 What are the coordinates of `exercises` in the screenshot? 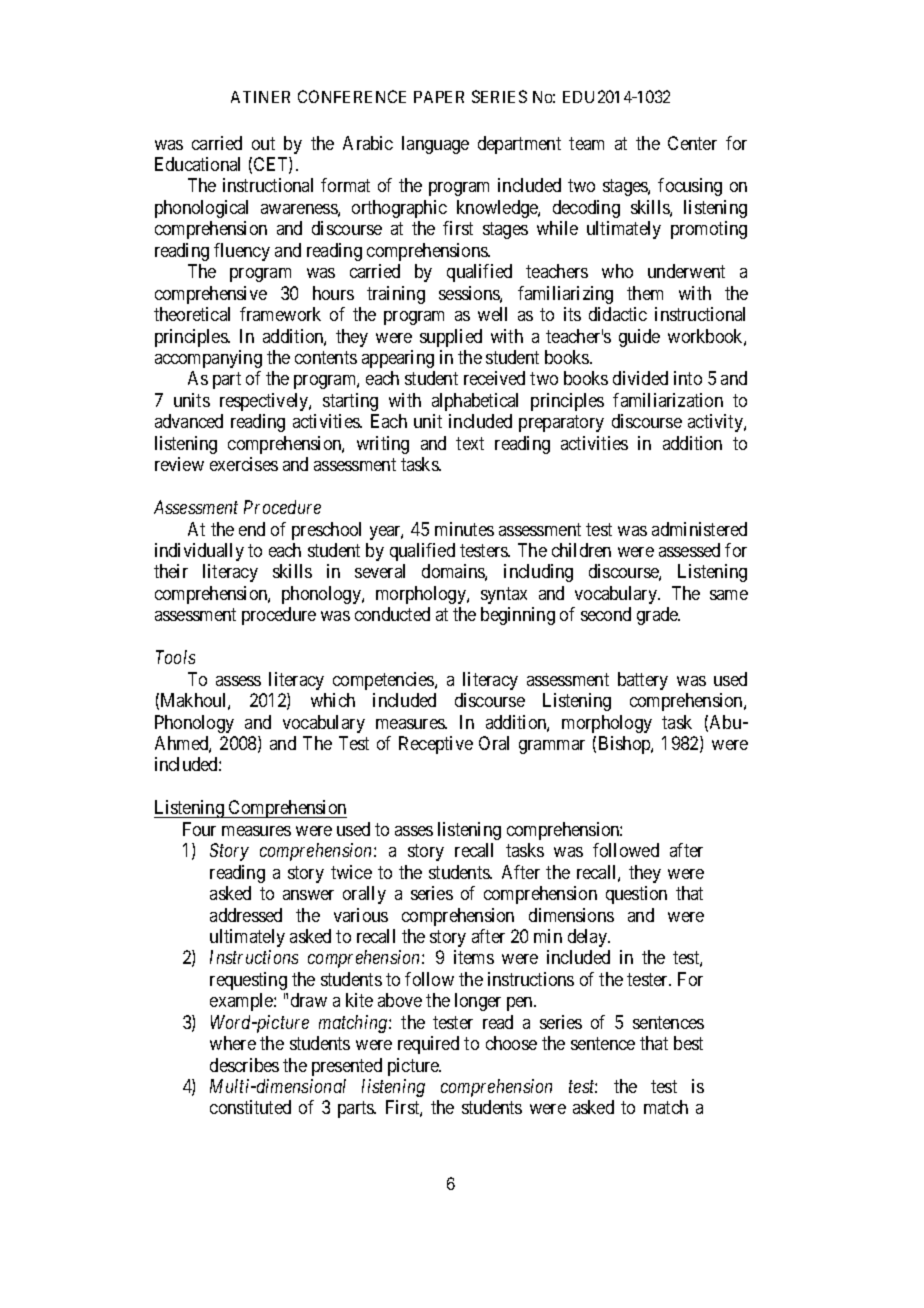 It's located at (244, 464).
